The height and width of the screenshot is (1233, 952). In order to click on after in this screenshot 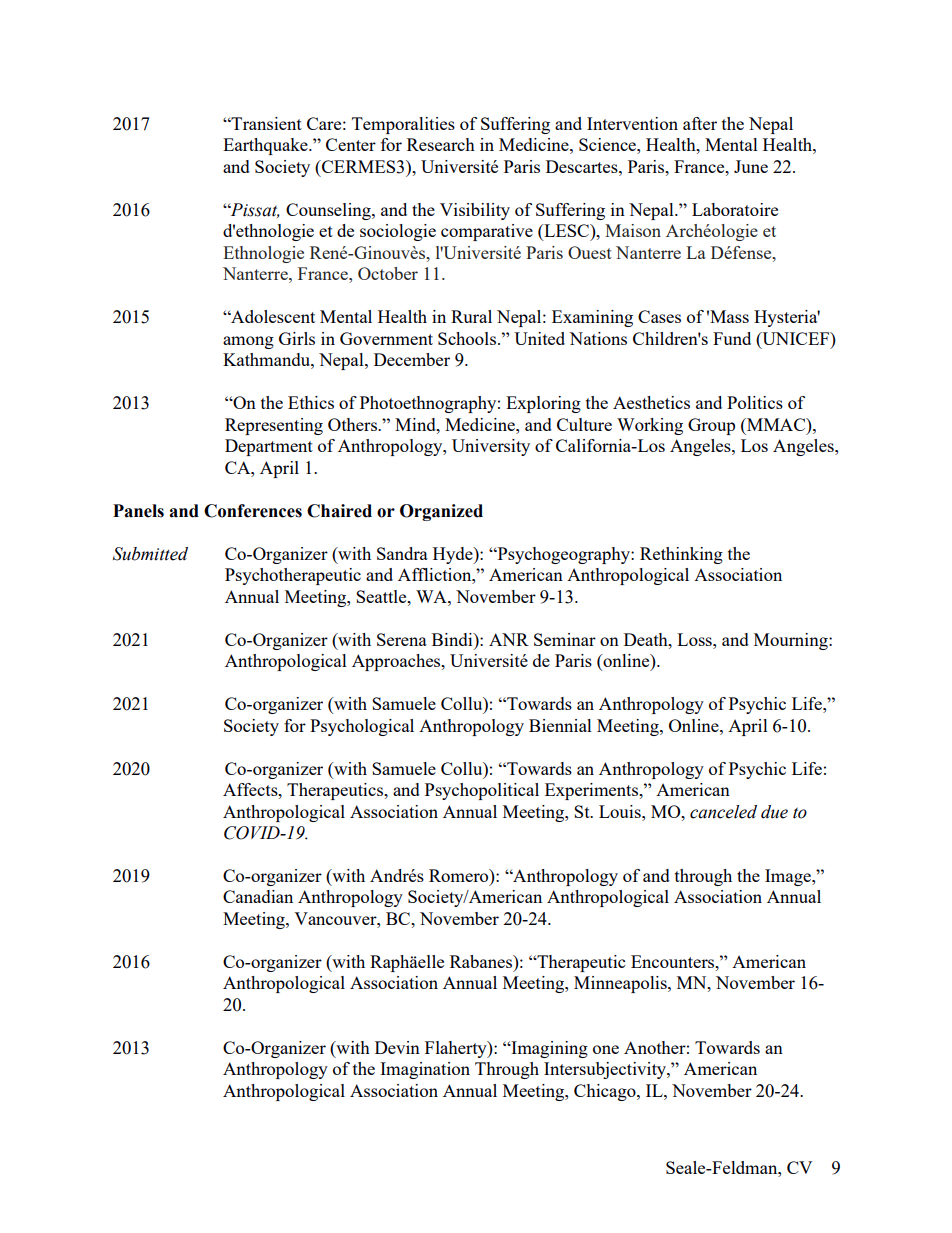, I will do `click(700, 123)`.
